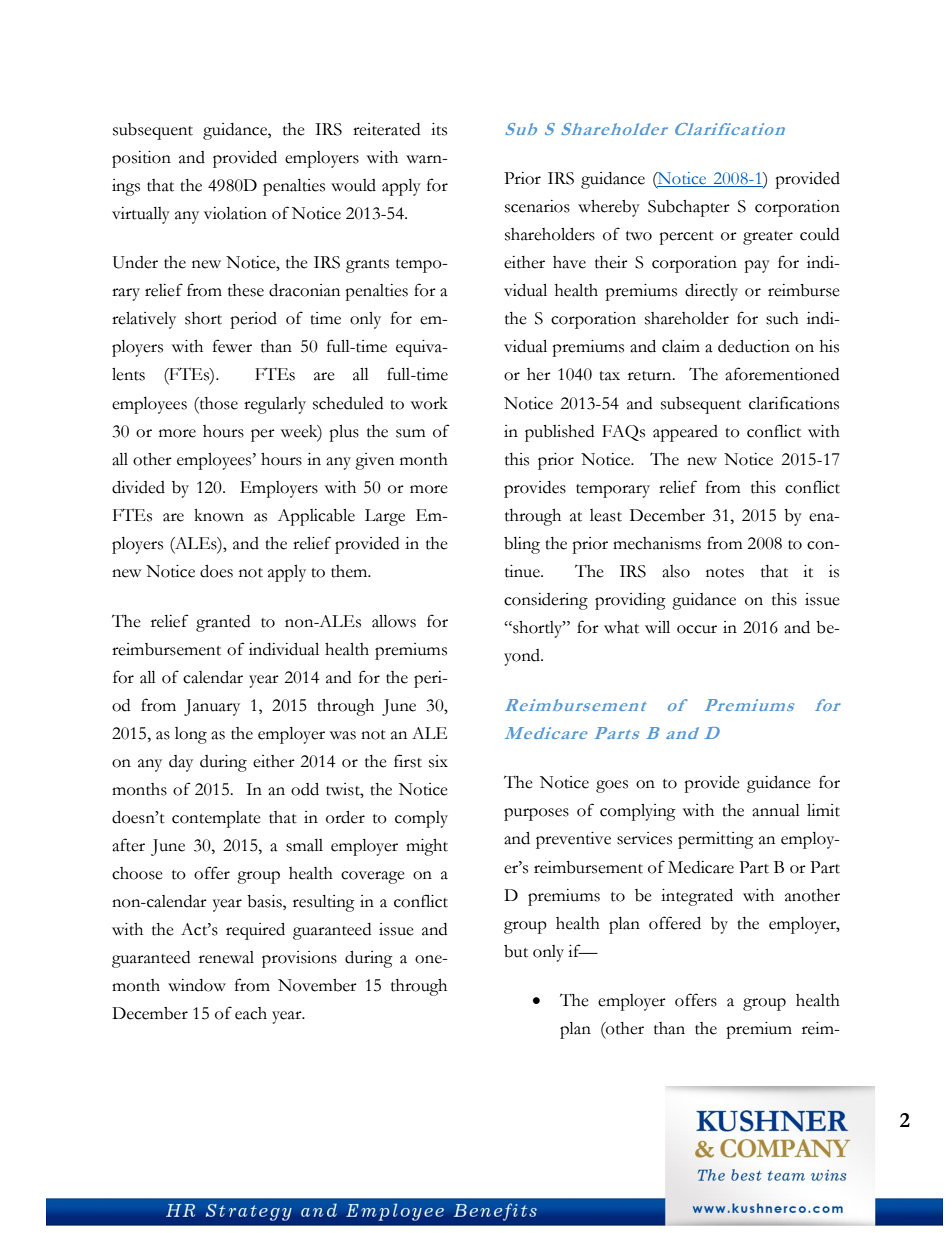 The height and width of the page is (1233, 952). I want to click on renewal, so click(226, 957).
